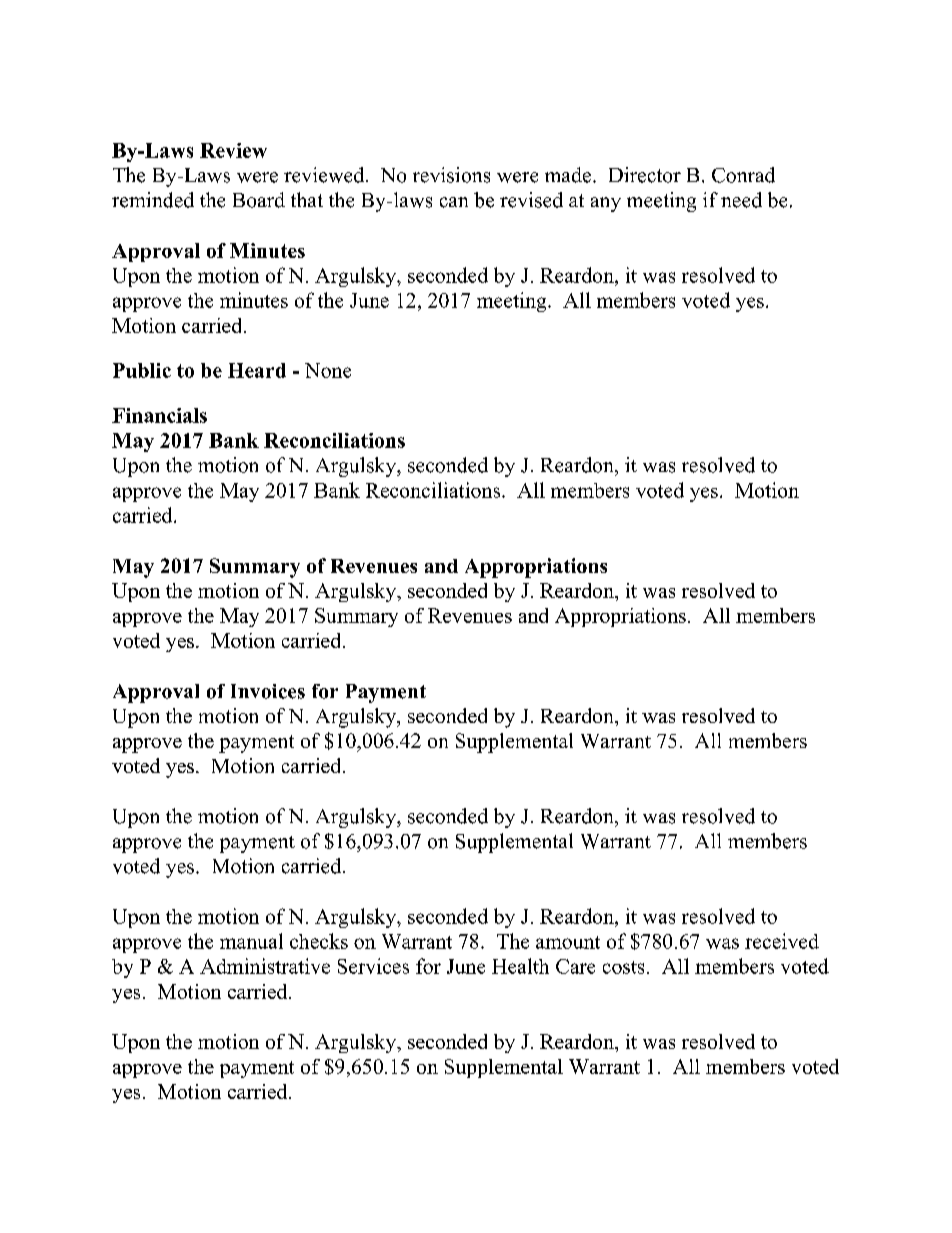  Describe the element at coordinates (454, 202) in the page. I see `can` at that location.
